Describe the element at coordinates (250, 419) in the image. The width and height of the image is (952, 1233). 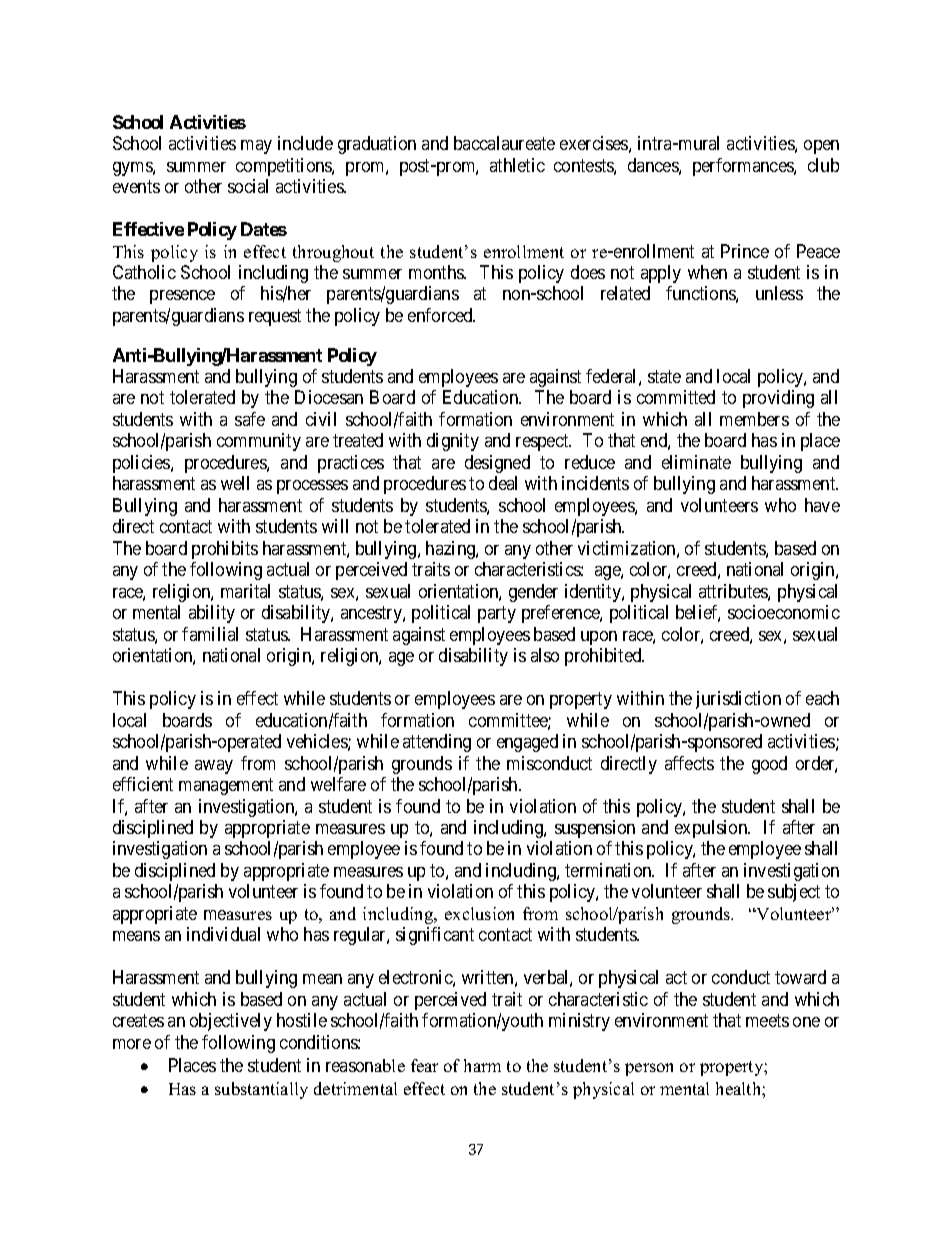
I see `safe` at that location.
